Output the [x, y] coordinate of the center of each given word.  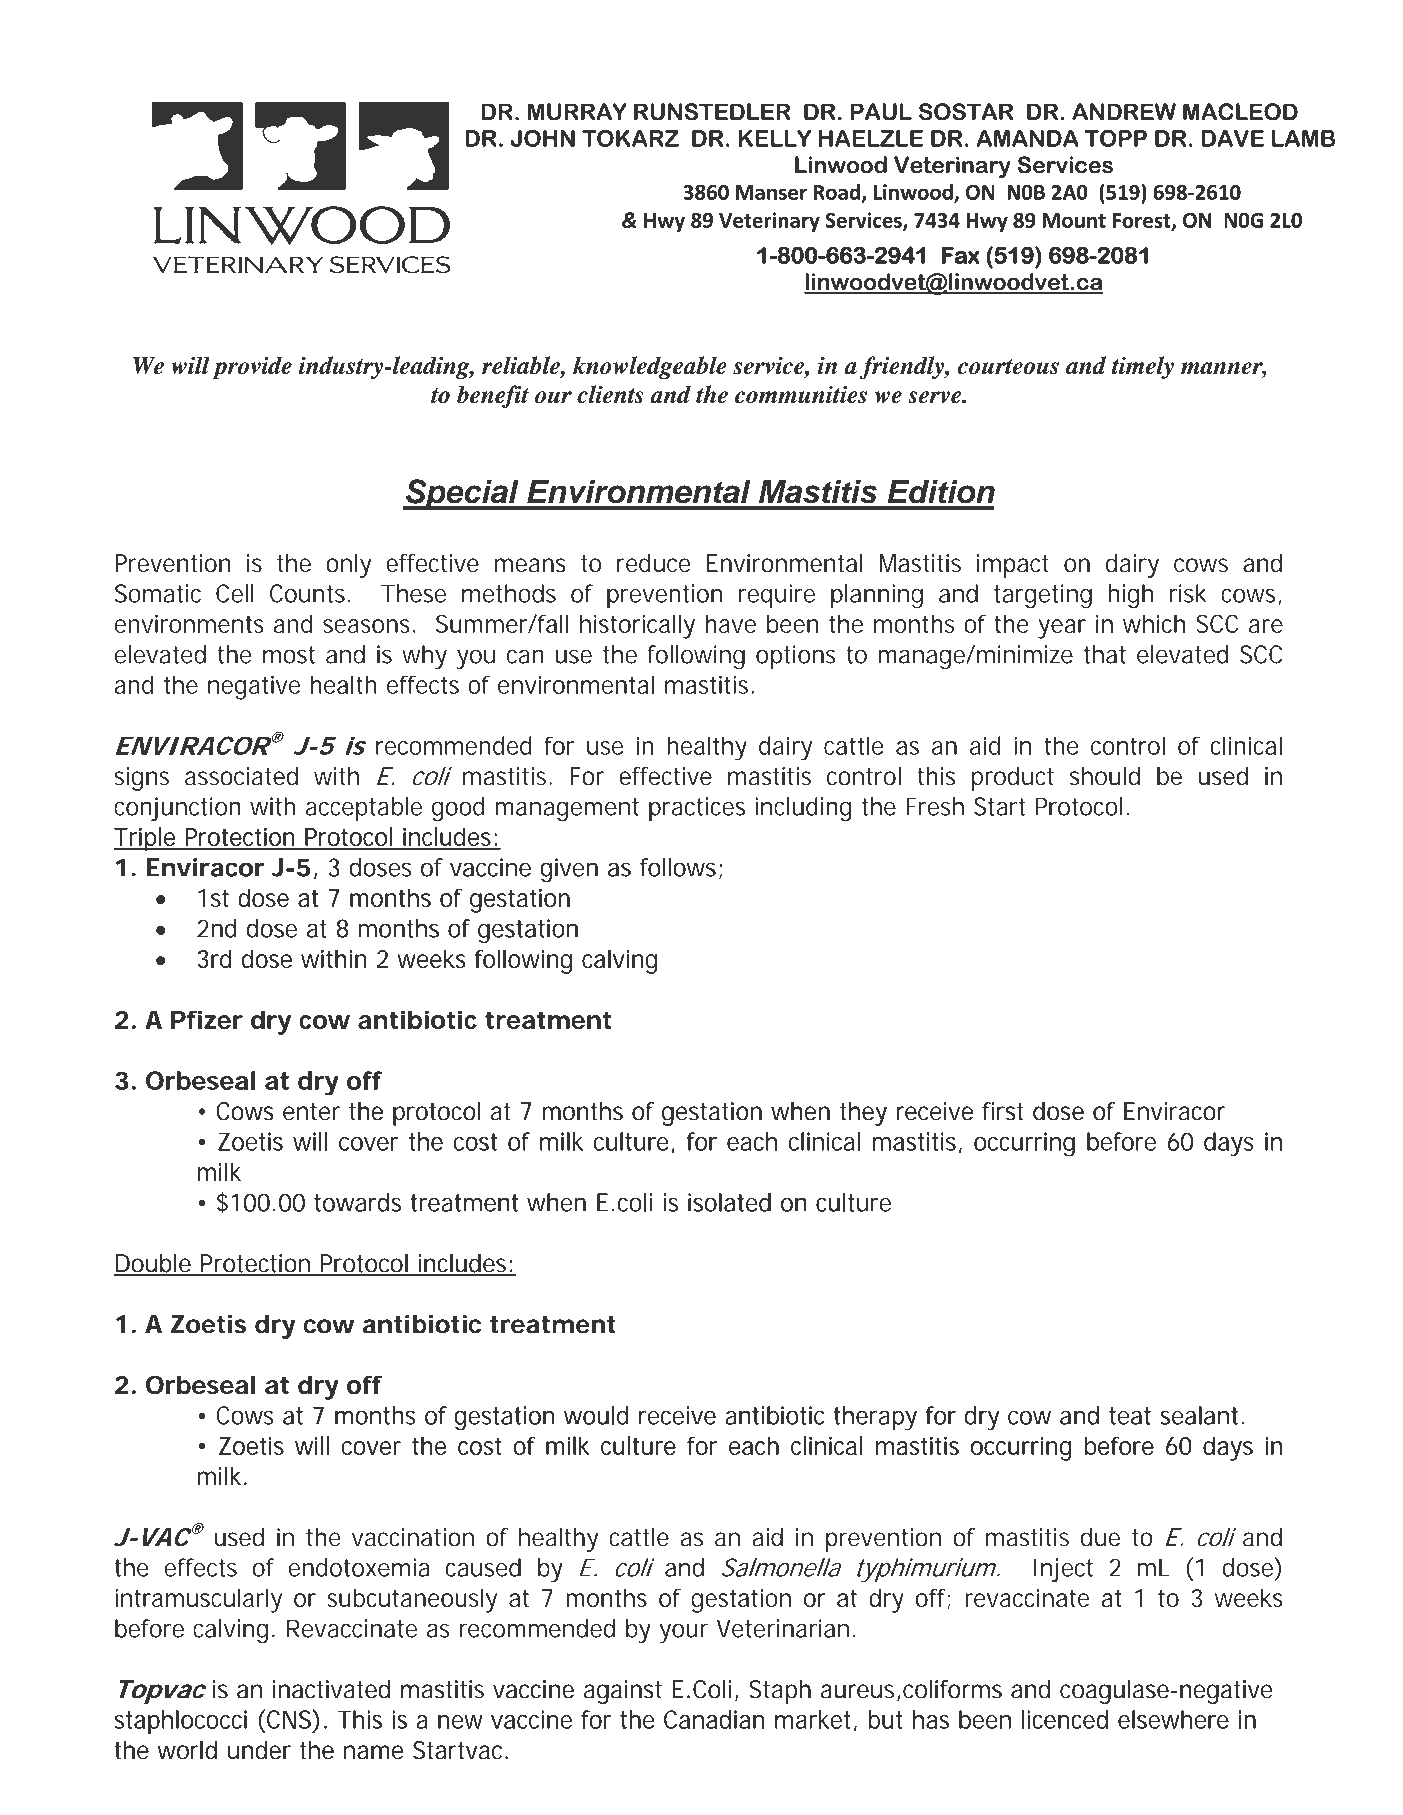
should [1105, 776]
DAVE [1232, 138]
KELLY [774, 138]
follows [678, 867]
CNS [289, 1719]
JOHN [542, 138]
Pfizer [207, 1019]
